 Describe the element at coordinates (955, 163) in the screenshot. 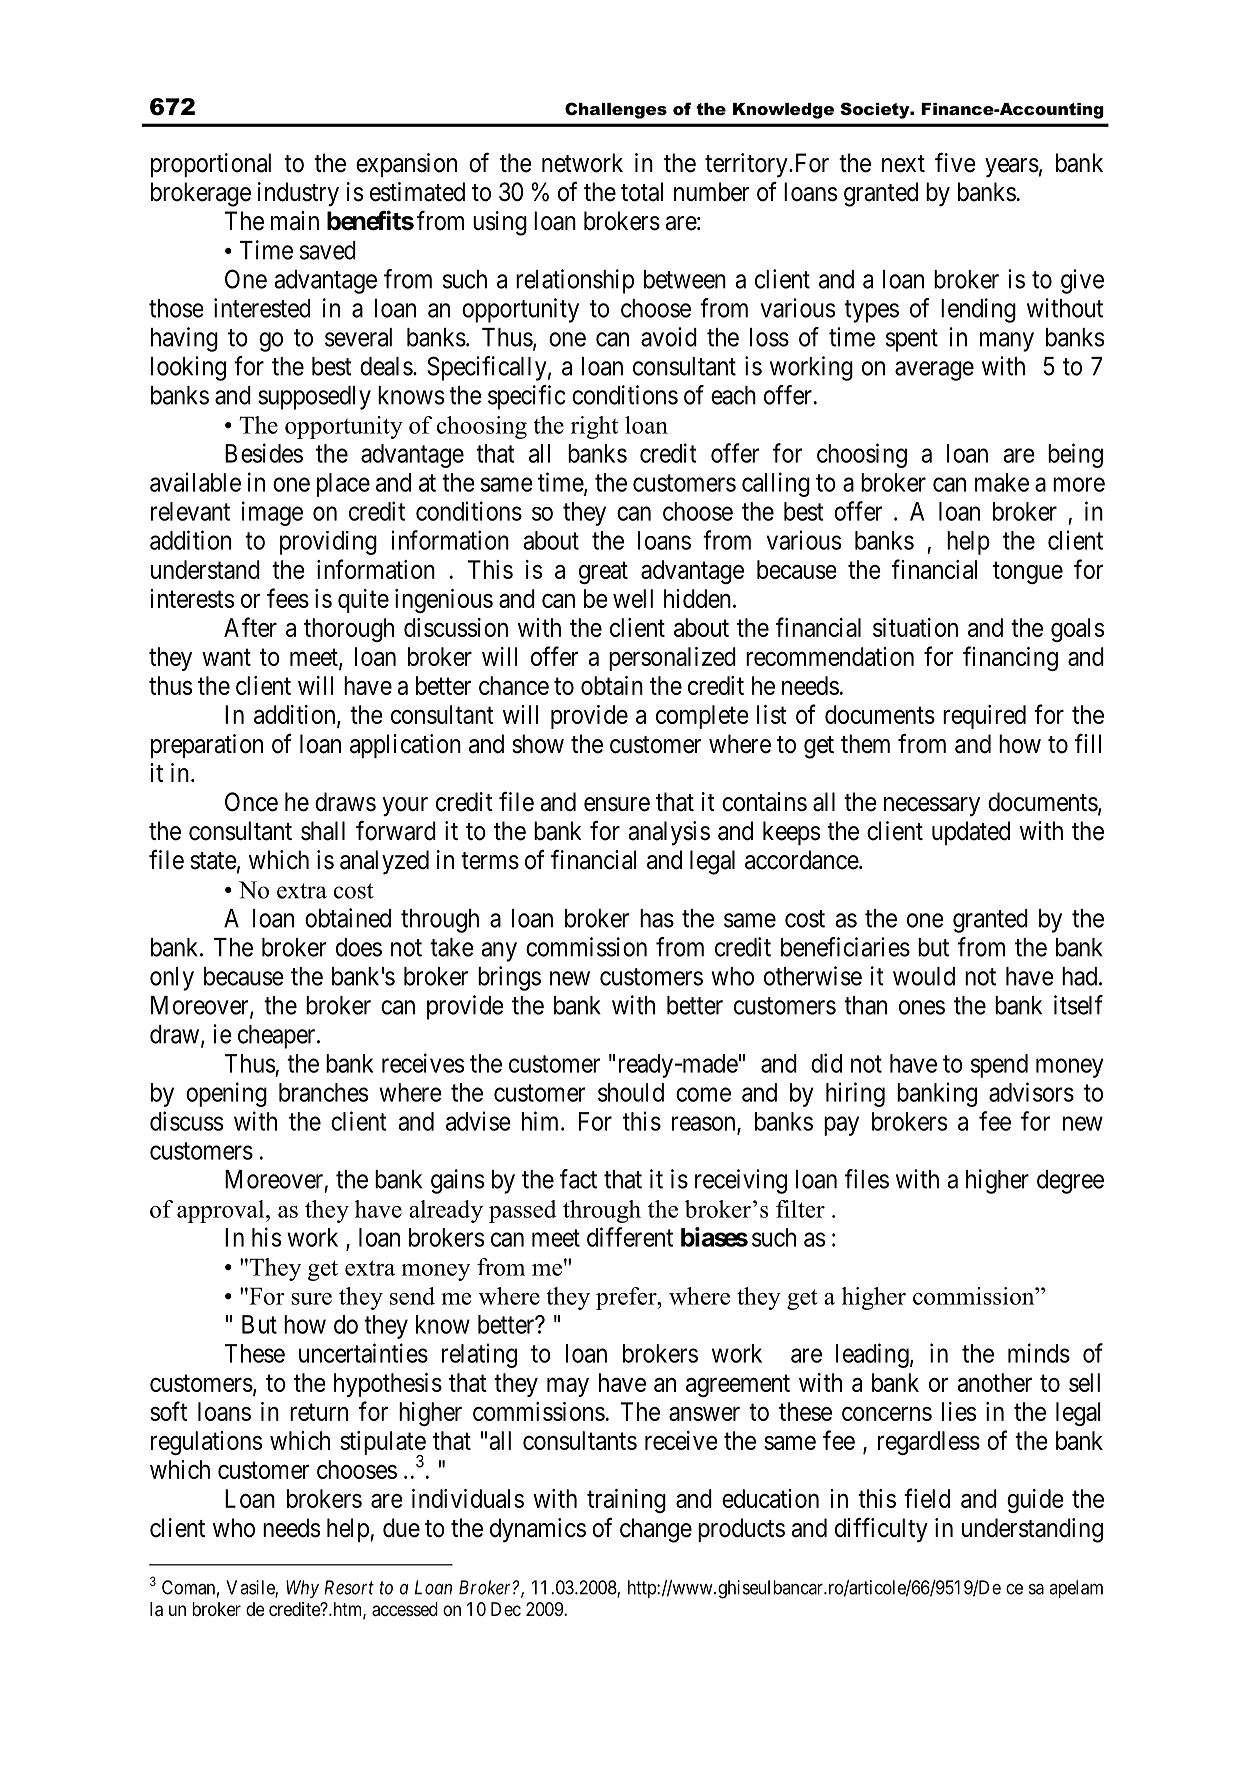

I see `five` at that location.
